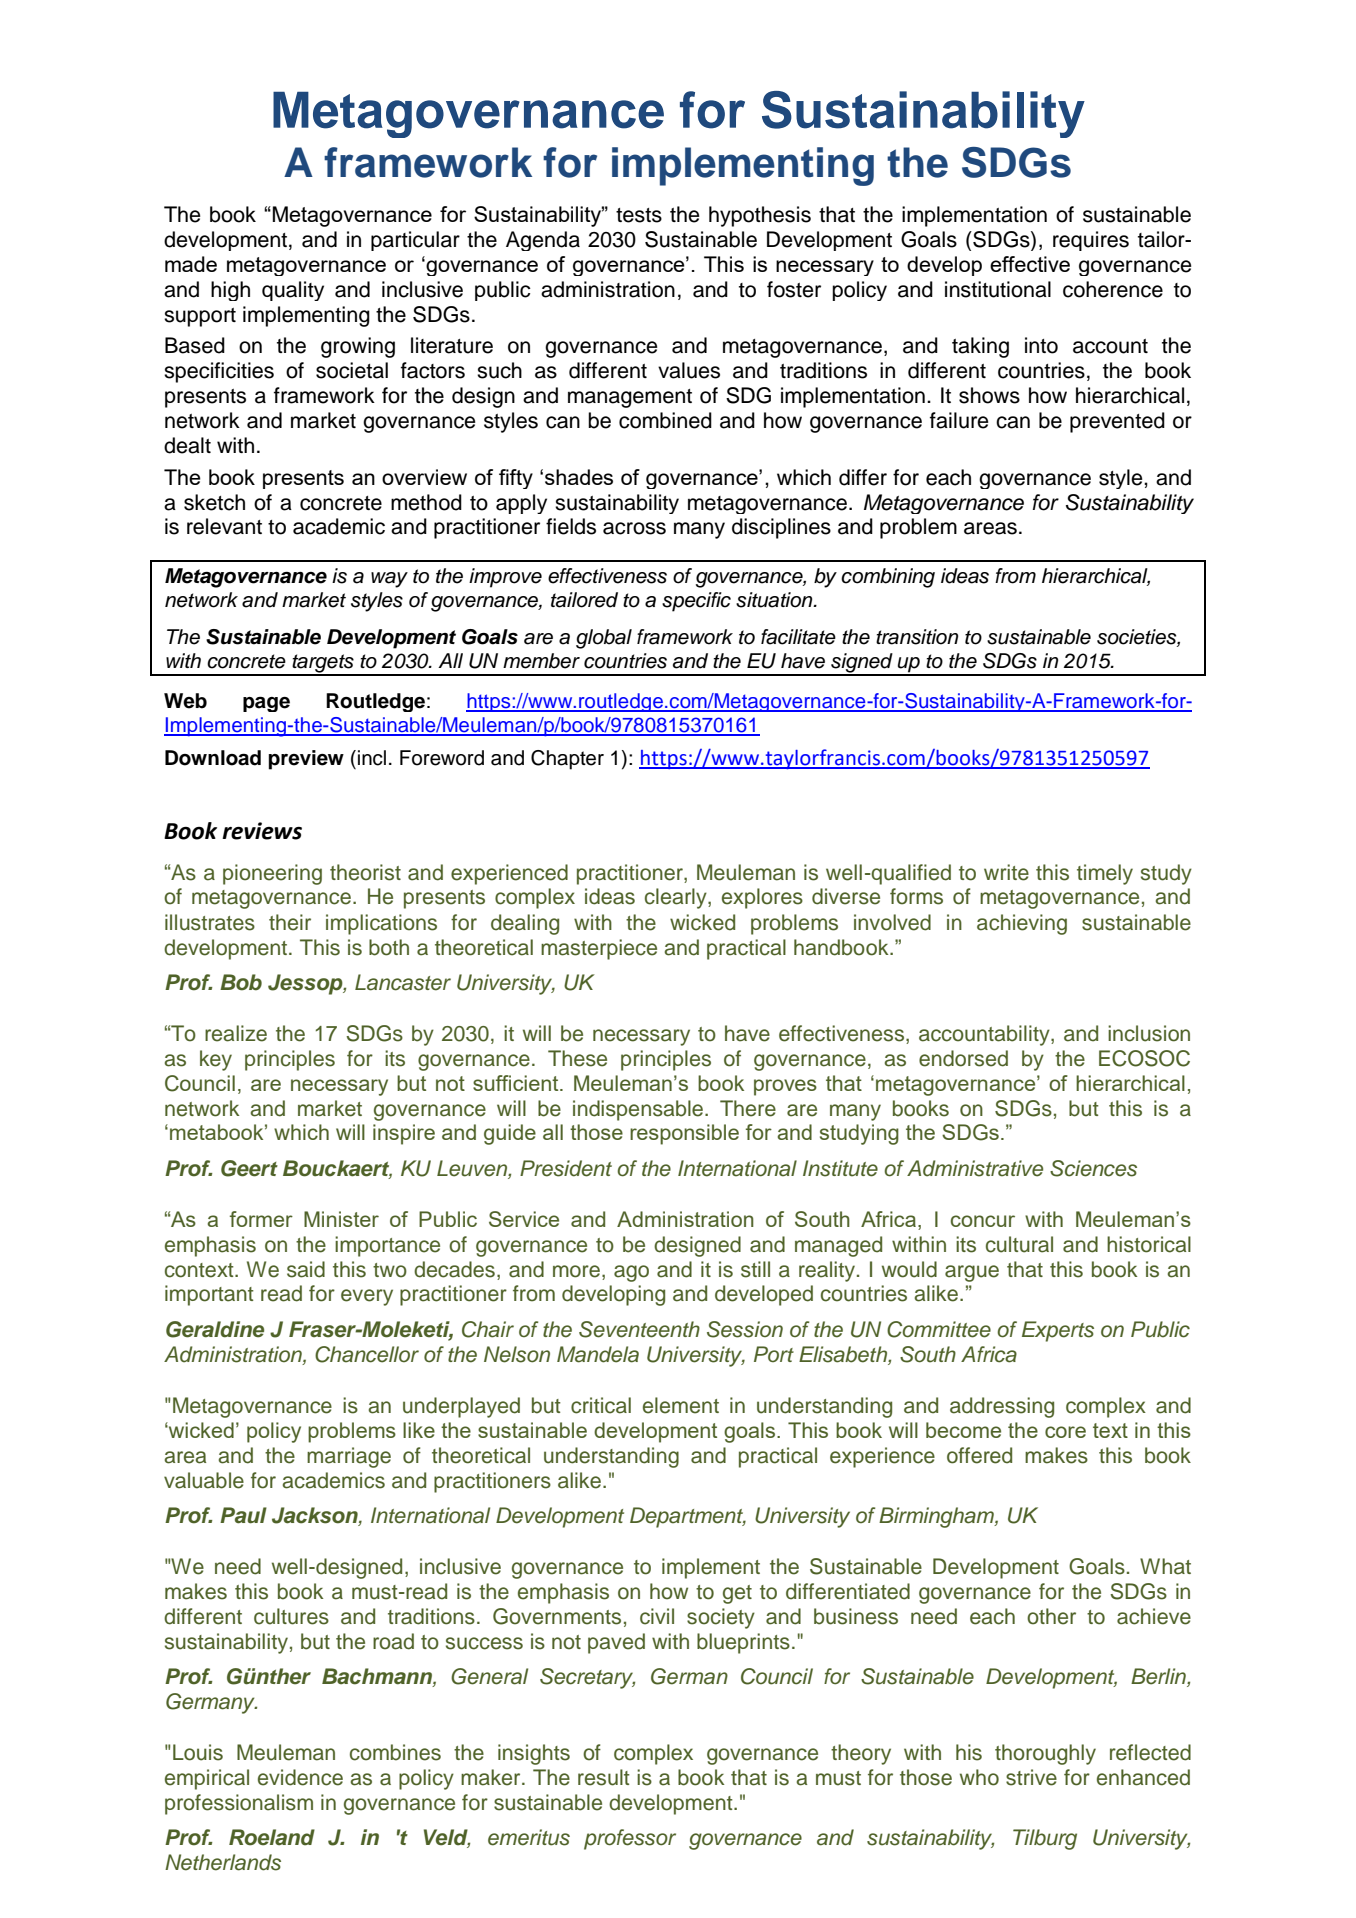  I want to click on result, so click(604, 1777).
